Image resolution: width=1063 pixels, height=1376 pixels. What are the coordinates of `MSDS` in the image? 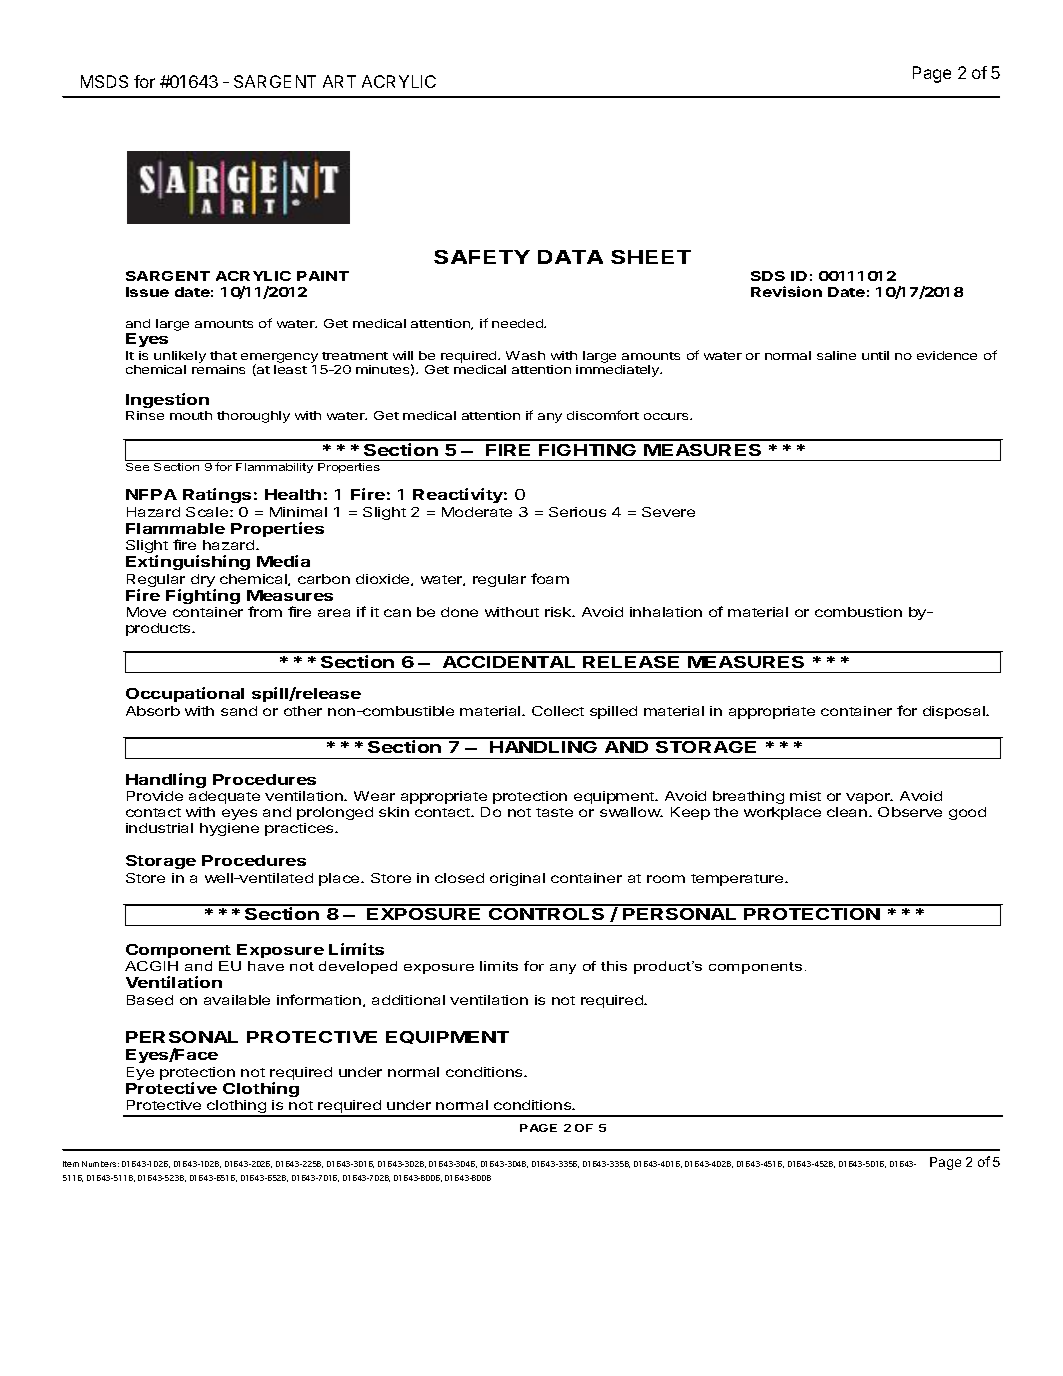 It's located at (104, 81).
